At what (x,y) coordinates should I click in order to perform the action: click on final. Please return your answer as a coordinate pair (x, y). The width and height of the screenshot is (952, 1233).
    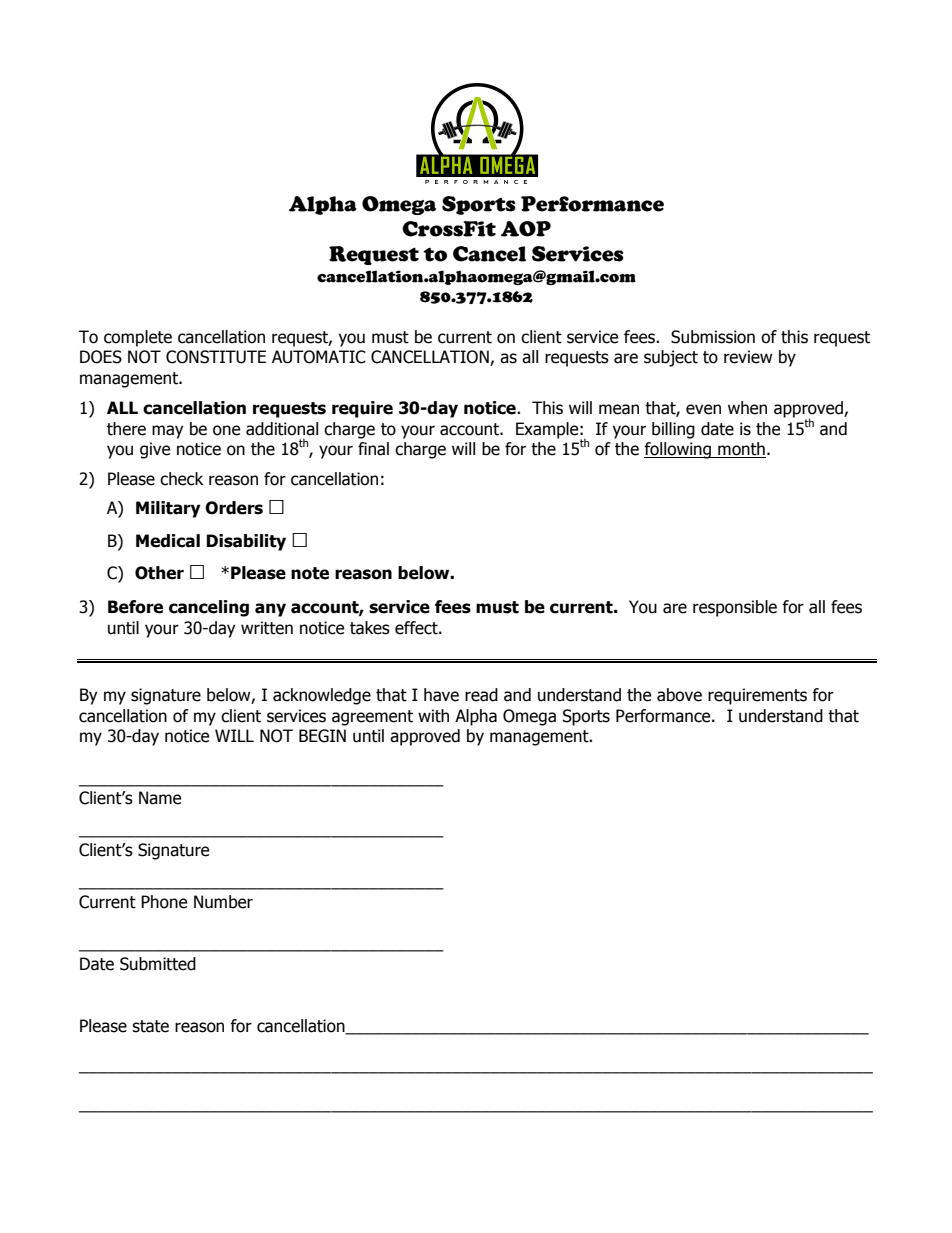
    Looking at the image, I should click on (373, 449).
